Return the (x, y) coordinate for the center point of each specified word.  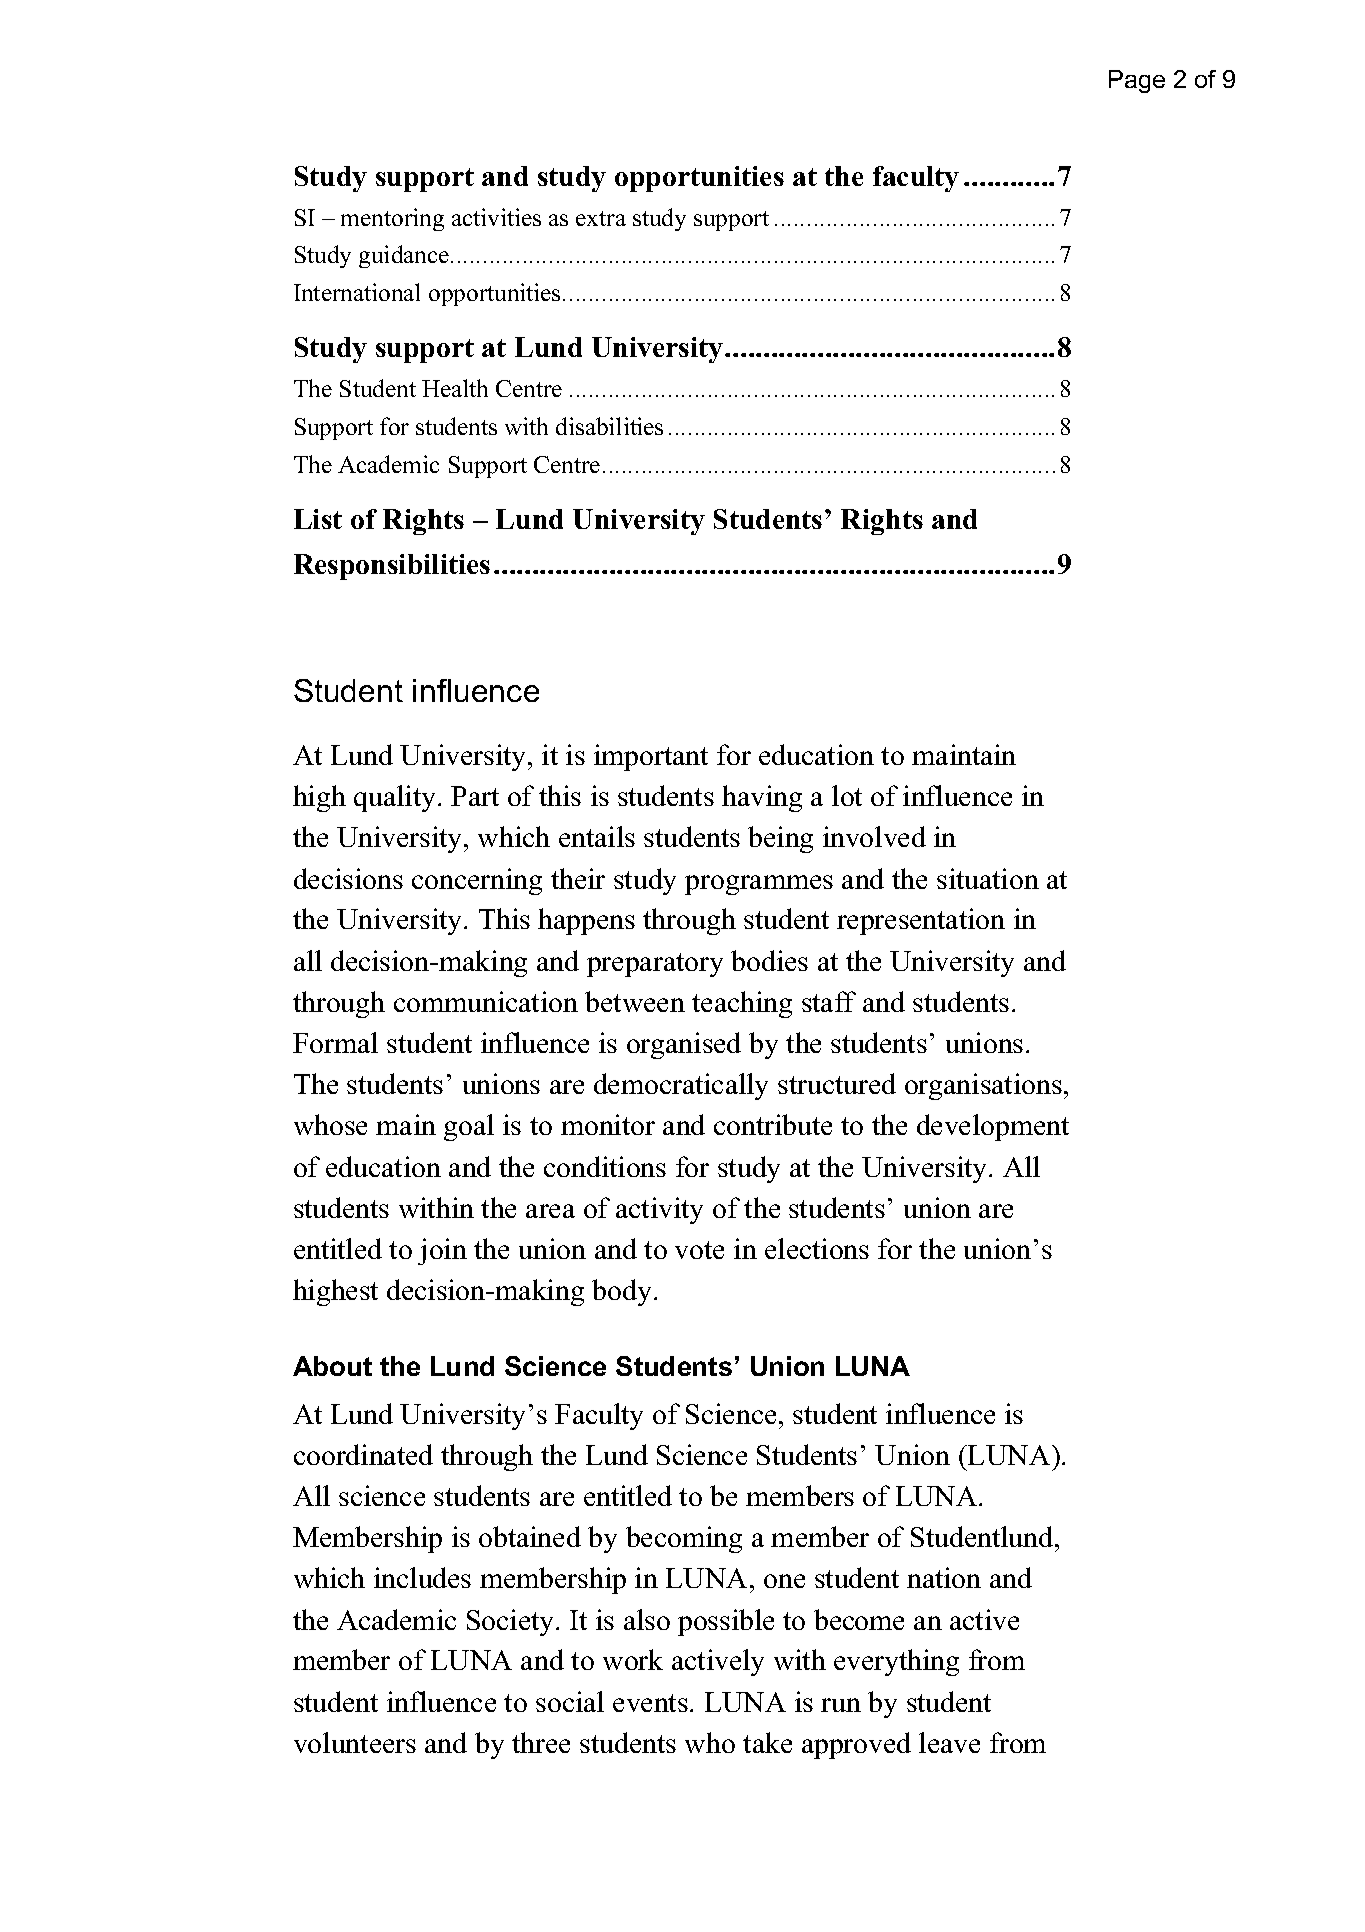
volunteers (355, 1742)
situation (988, 878)
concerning (477, 881)
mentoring (392, 219)
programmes (759, 885)
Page (1137, 81)
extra (601, 218)
